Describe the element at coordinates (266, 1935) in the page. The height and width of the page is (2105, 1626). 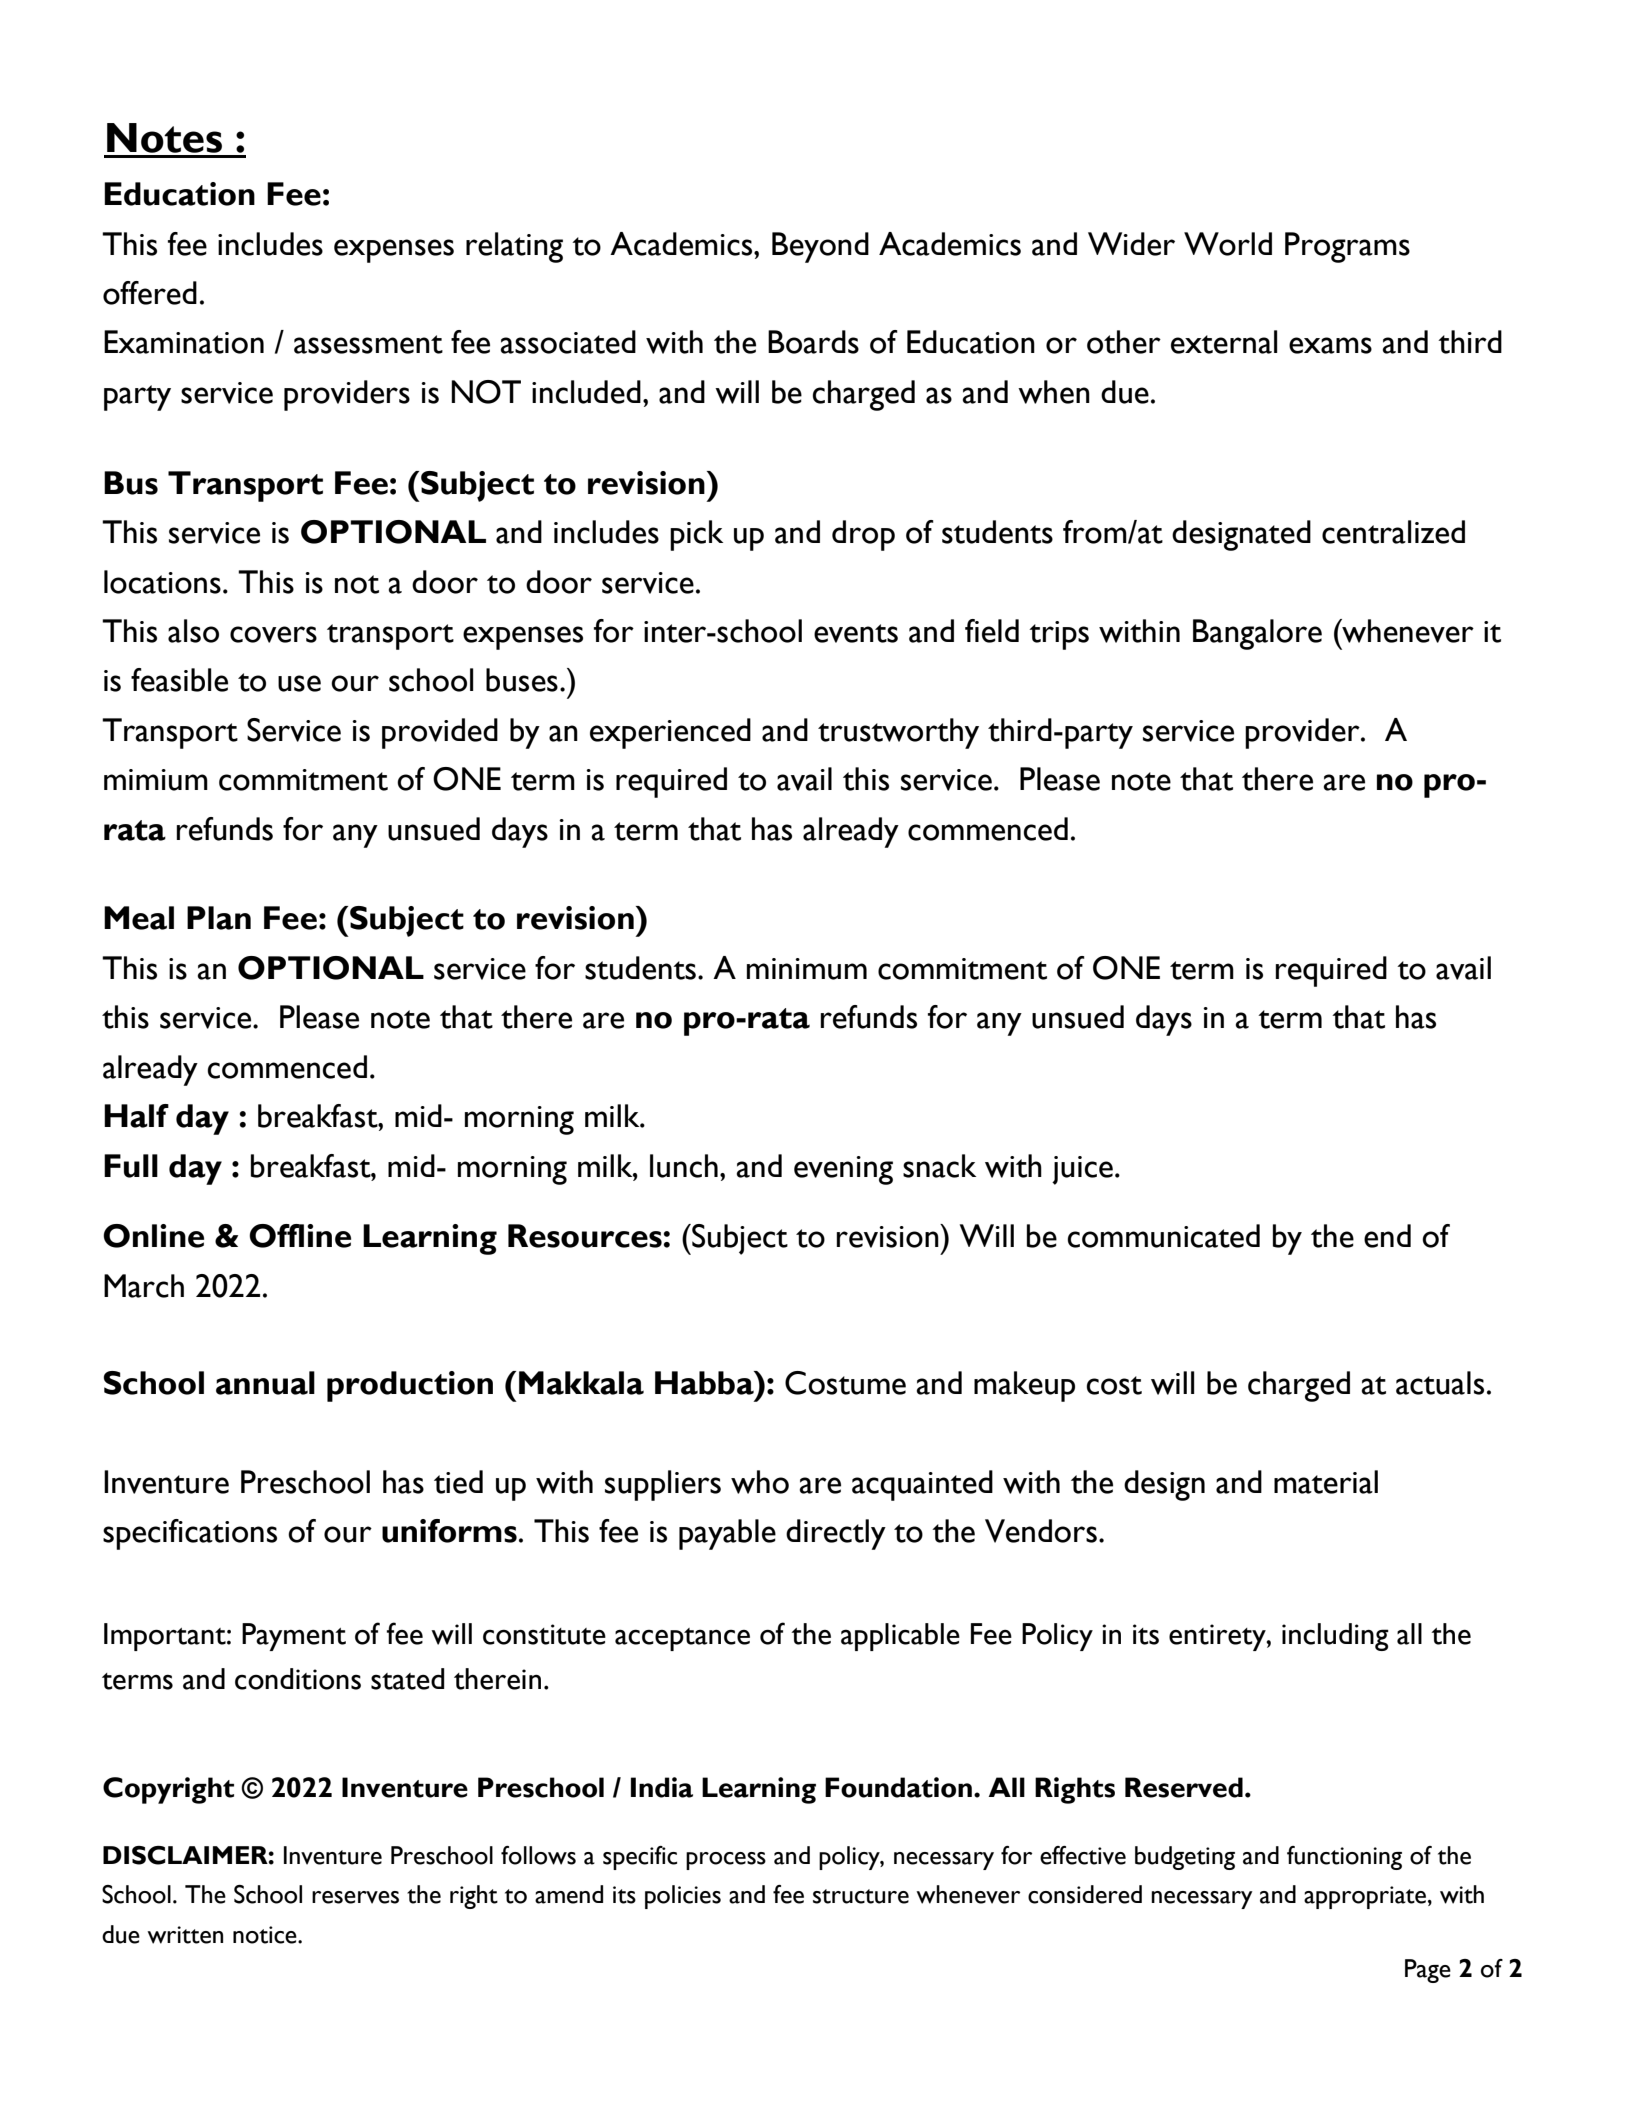
I see `notice` at that location.
